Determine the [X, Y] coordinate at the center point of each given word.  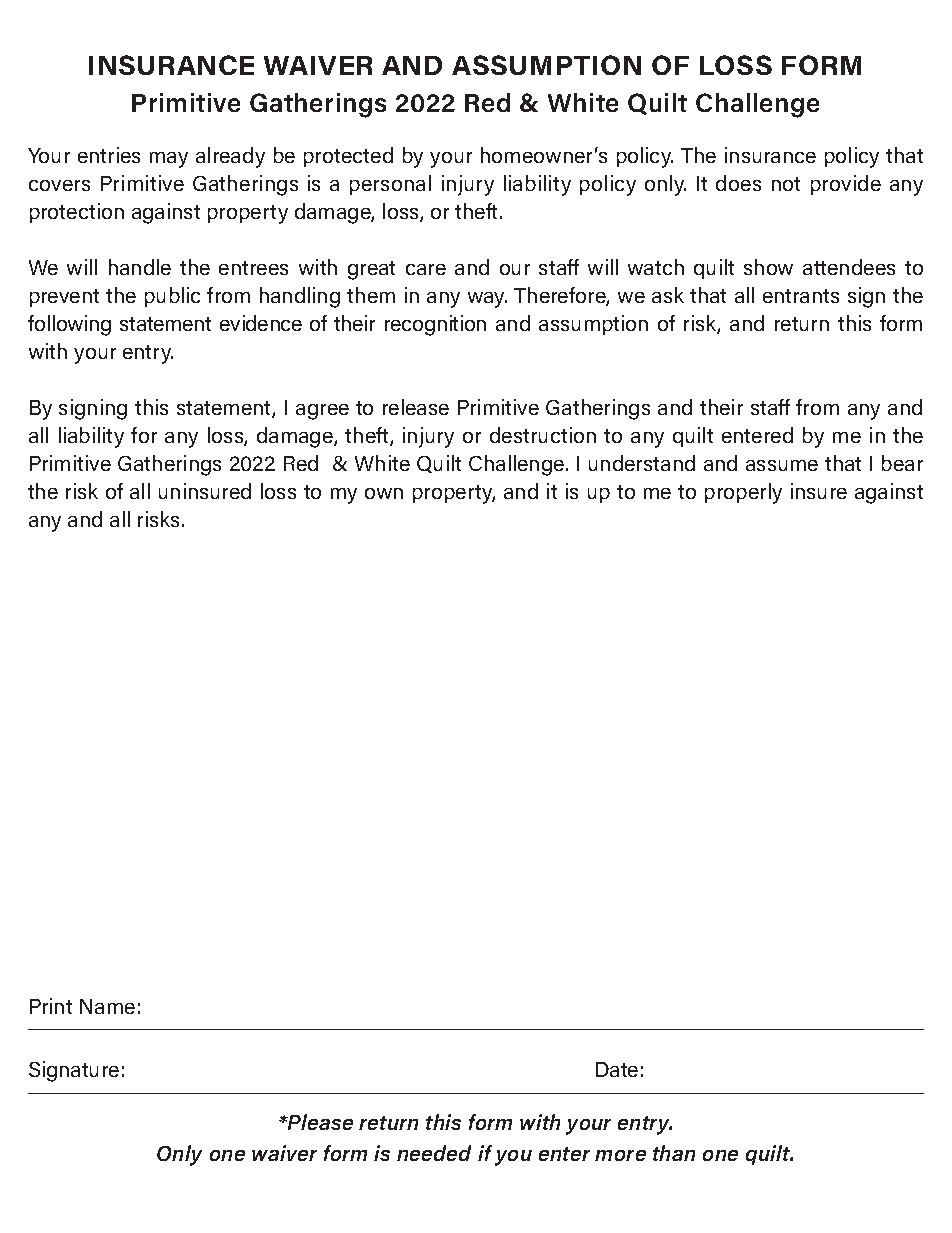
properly [743, 493]
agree [322, 412]
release [416, 407]
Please [319, 1122]
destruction [543, 435]
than [674, 1153]
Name [107, 1006]
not [786, 184]
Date [617, 1069]
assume [782, 465]
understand [642, 463]
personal [390, 185]
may [169, 160]
